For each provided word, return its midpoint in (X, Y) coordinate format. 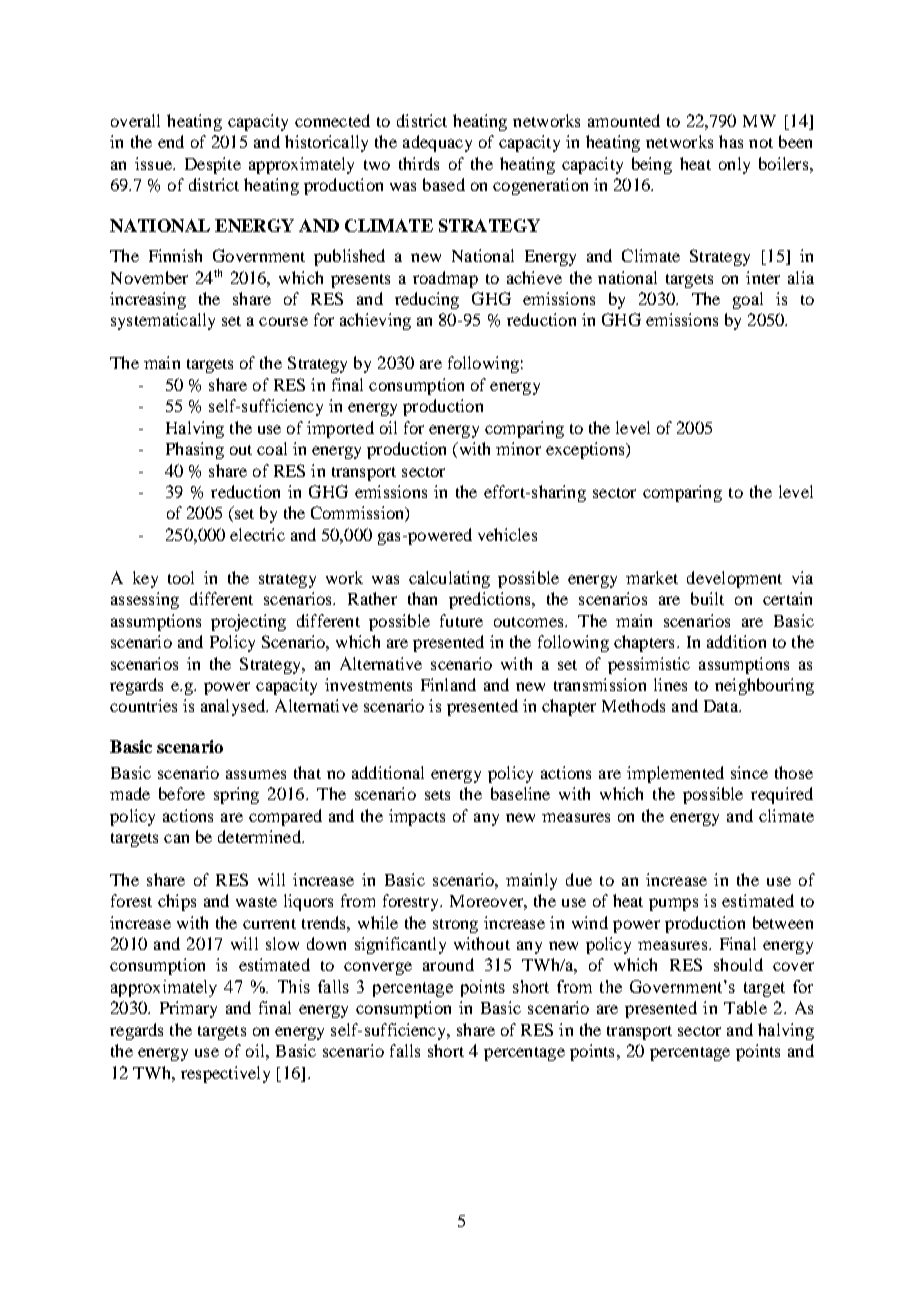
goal (748, 300)
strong (455, 926)
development (734, 579)
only (734, 165)
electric (257, 534)
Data (722, 706)
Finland (448, 684)
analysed (234, 707)
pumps (673, 904)
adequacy (437, 143)
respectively (225, 1074)
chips (177, 902)
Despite (213, 165)
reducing (427, 300)
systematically (163, 321)
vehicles (507, 534)
